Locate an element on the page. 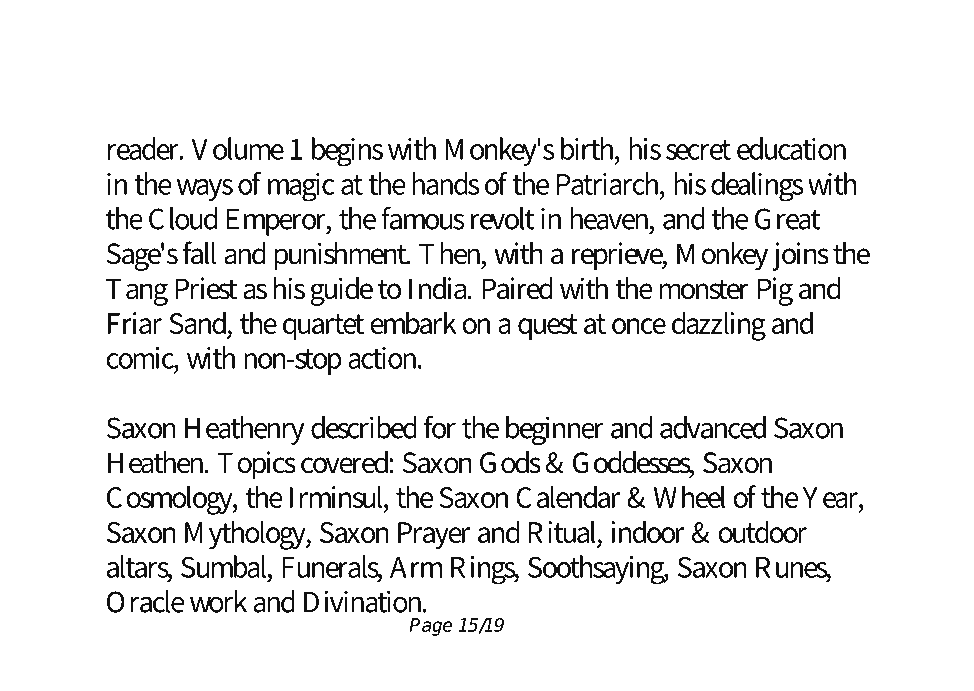 The width and height of the document is (974, 691). Friar is located at coordinates (135, 323).
